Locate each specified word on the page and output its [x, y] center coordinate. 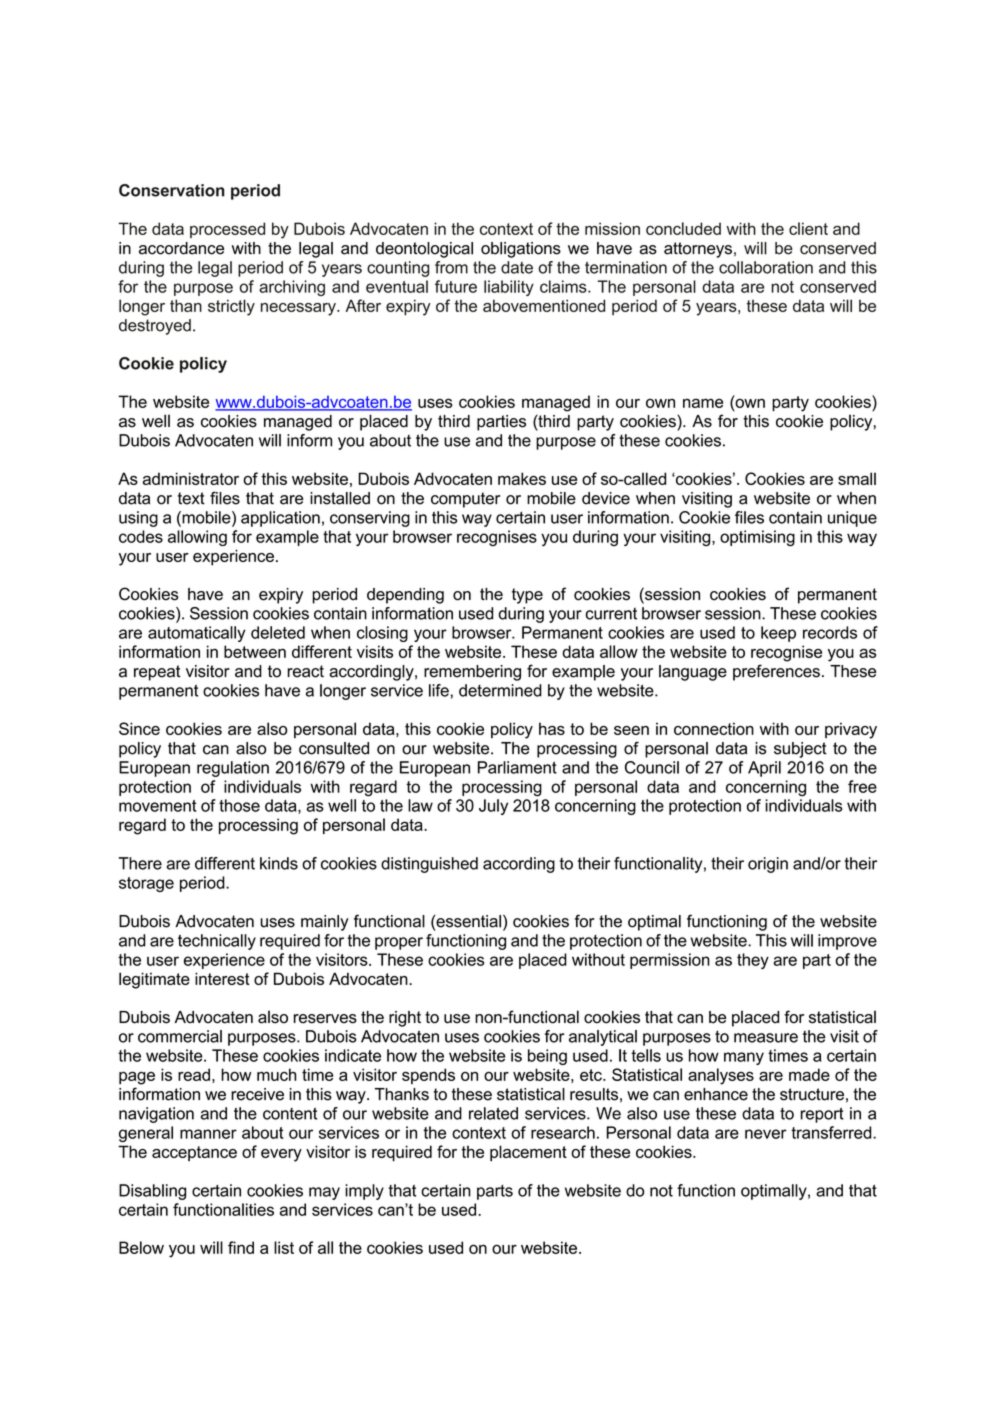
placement [528, 1153]
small [857, 478]
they [753, 961]
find [241, 1247]
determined [500, 690]
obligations [521, 250]
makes [522, 478]
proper [399, 943]
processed [227, 230]
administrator [191, 478]
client [808, 228]
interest [222, 978]
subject [800, 750]
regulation [233, 769]
